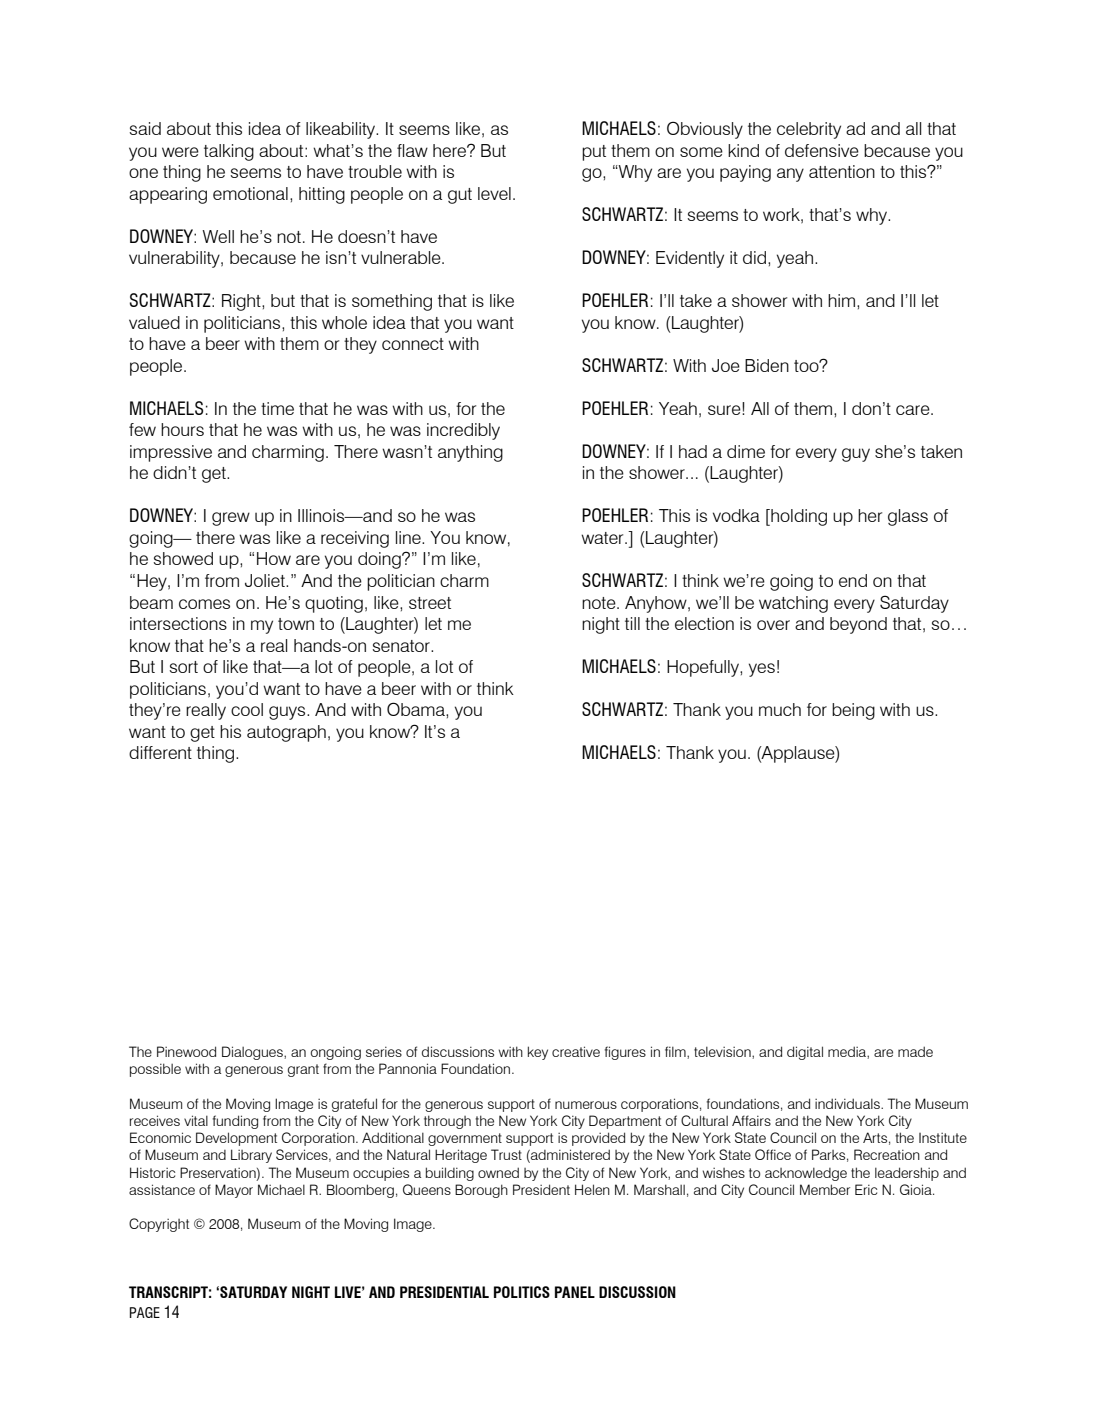  I want to click on attention, so click(842, 171).
